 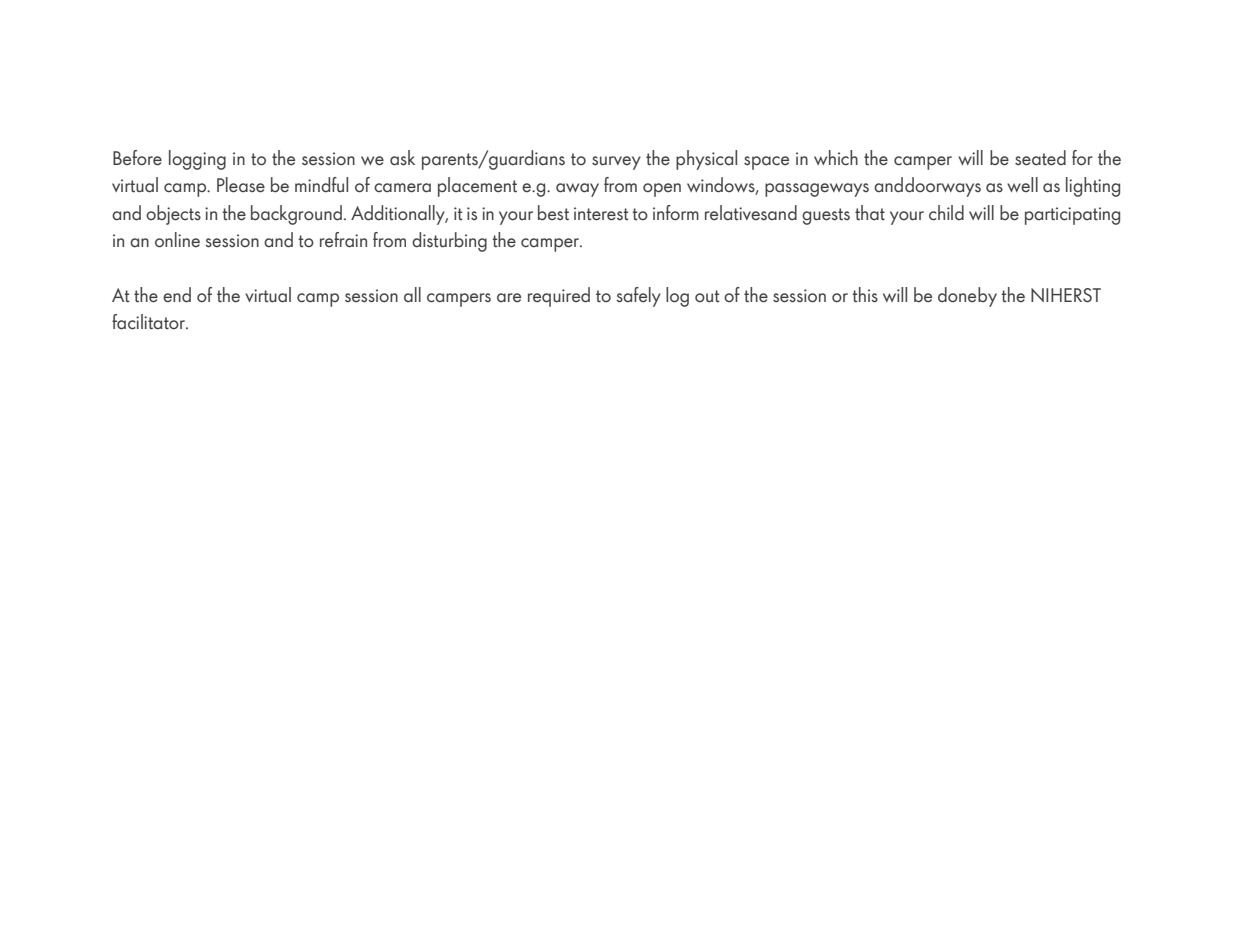 I want to click on participating, so click(x=1072, y=216).
